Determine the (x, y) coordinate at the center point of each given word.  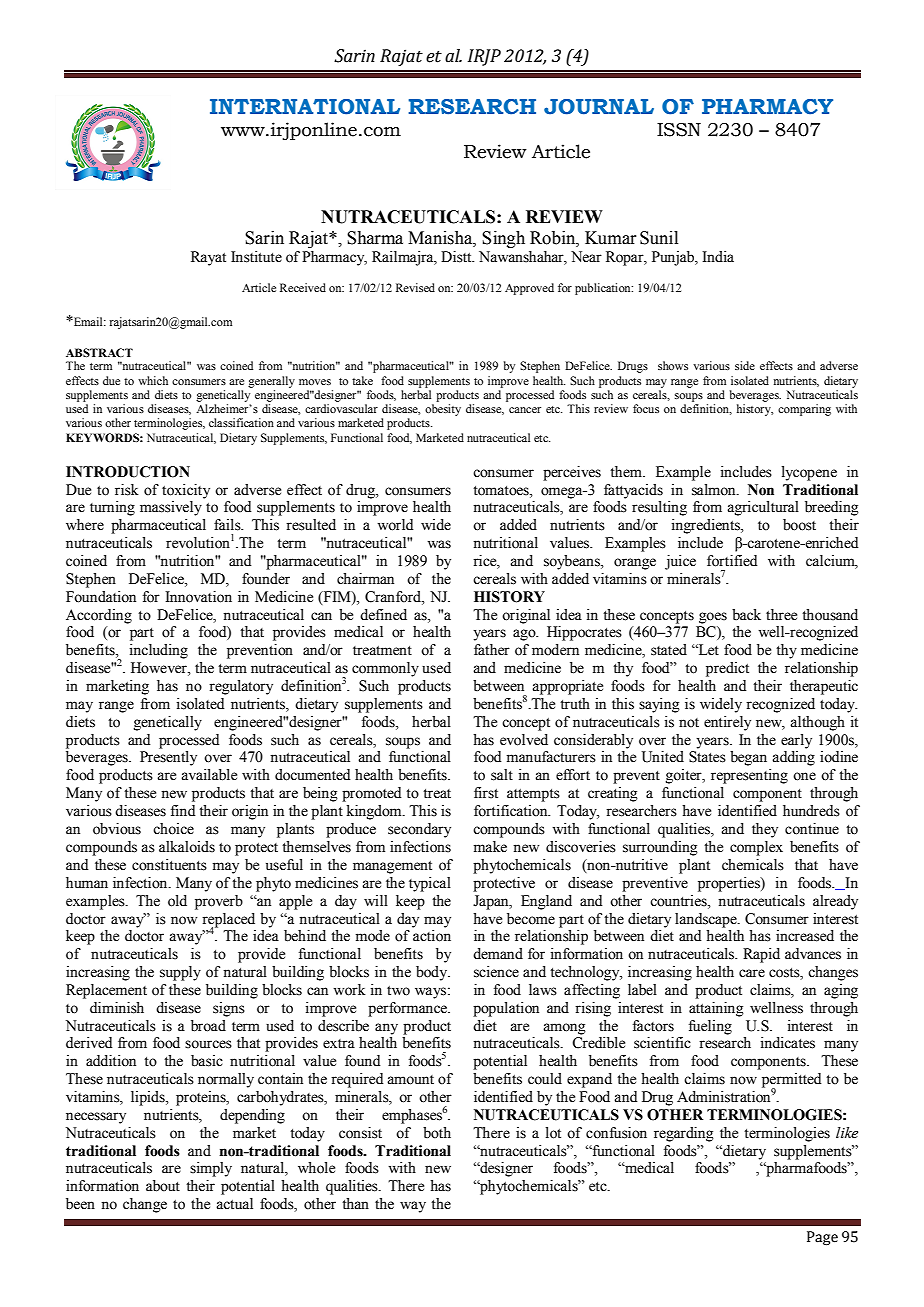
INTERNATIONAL (305, 107)
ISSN (679, 130)
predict (727, 669)
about (163, 1186)
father (492, 650)
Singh (503, 239)
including (159, 651)
